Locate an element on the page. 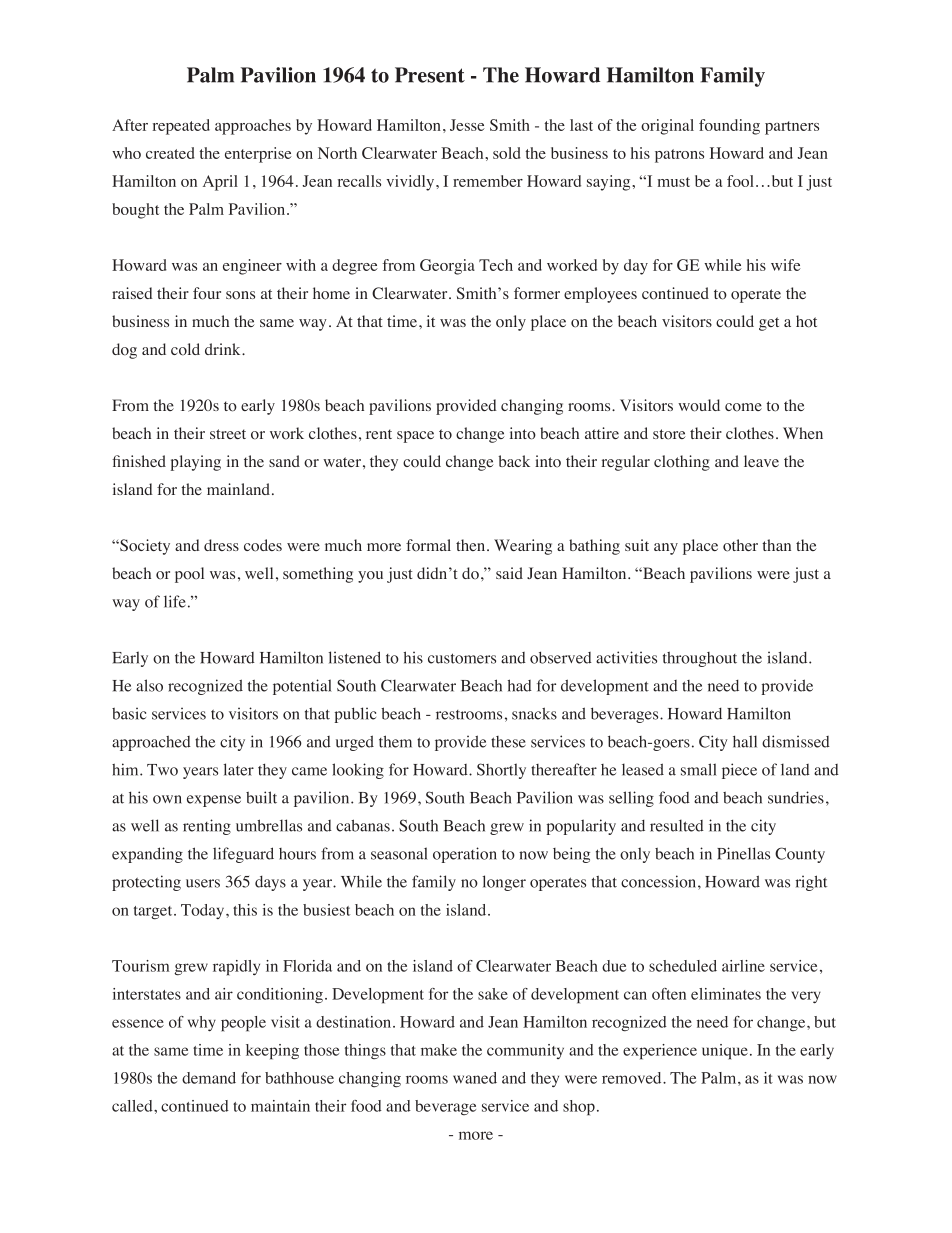 This document has width=952, height=1233. Jesse is located at coordinates (467, 125).
